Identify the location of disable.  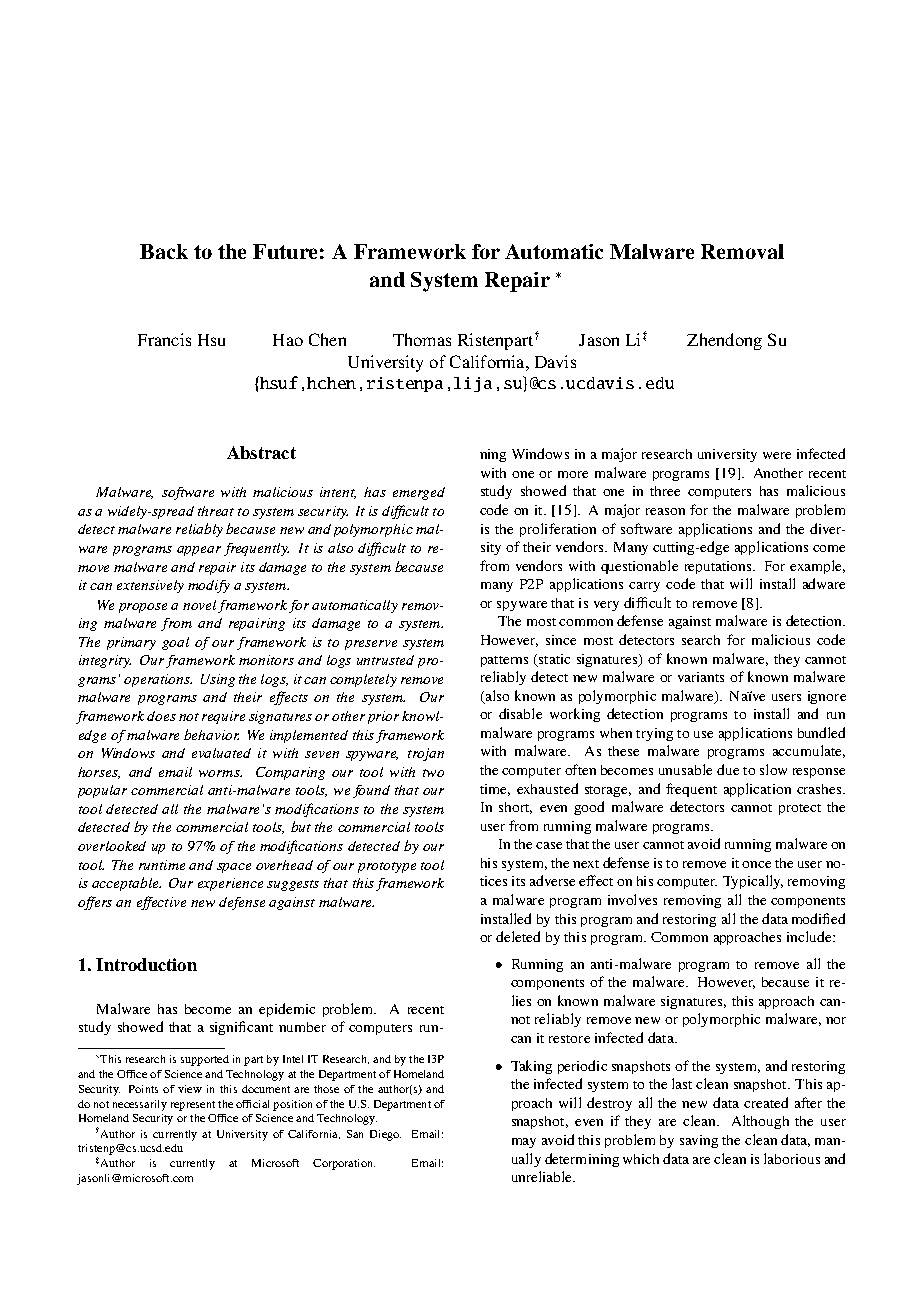
(520, 713).
